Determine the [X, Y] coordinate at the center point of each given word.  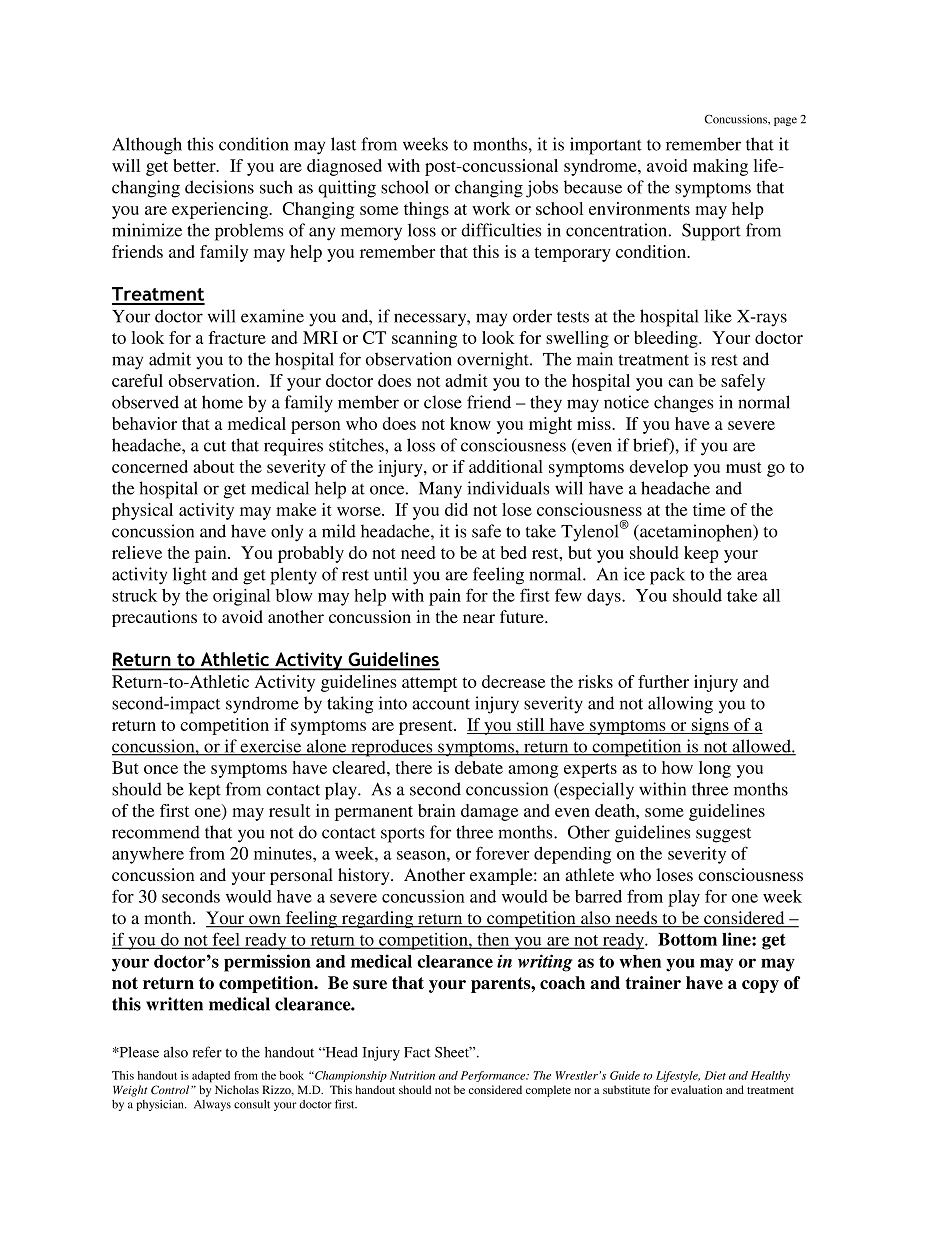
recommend [156, 832]
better [195, 165]
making [720, 167]
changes [683, 404]
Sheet [453, 1052]
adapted [211, 1077]
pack [667, 576]
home [222, 402]
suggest [723, 835]
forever [502, 853]
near [479, 618]
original [241, 597]
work [491, 208]
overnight [494, 361]
